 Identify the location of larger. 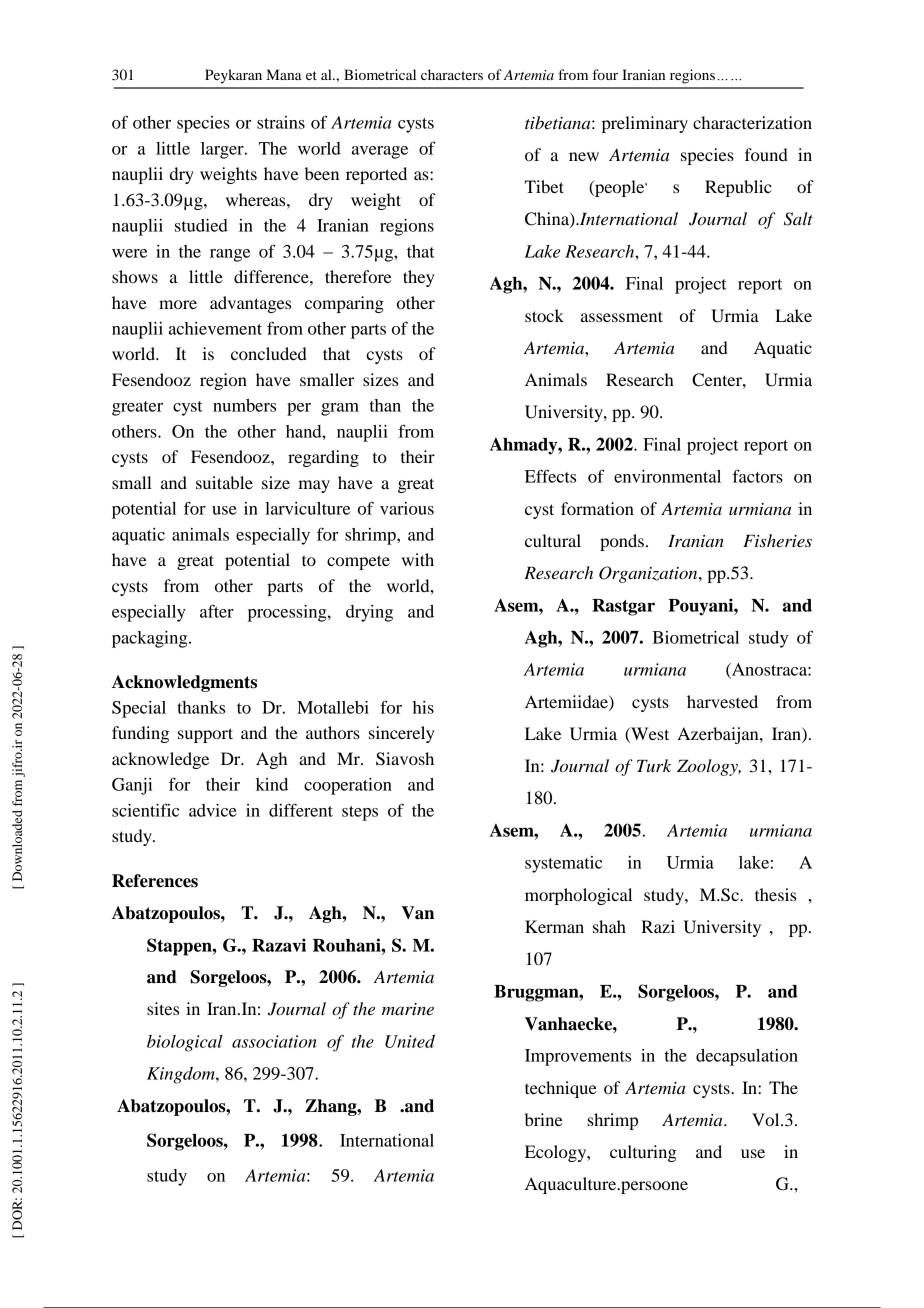
(223, 150).
